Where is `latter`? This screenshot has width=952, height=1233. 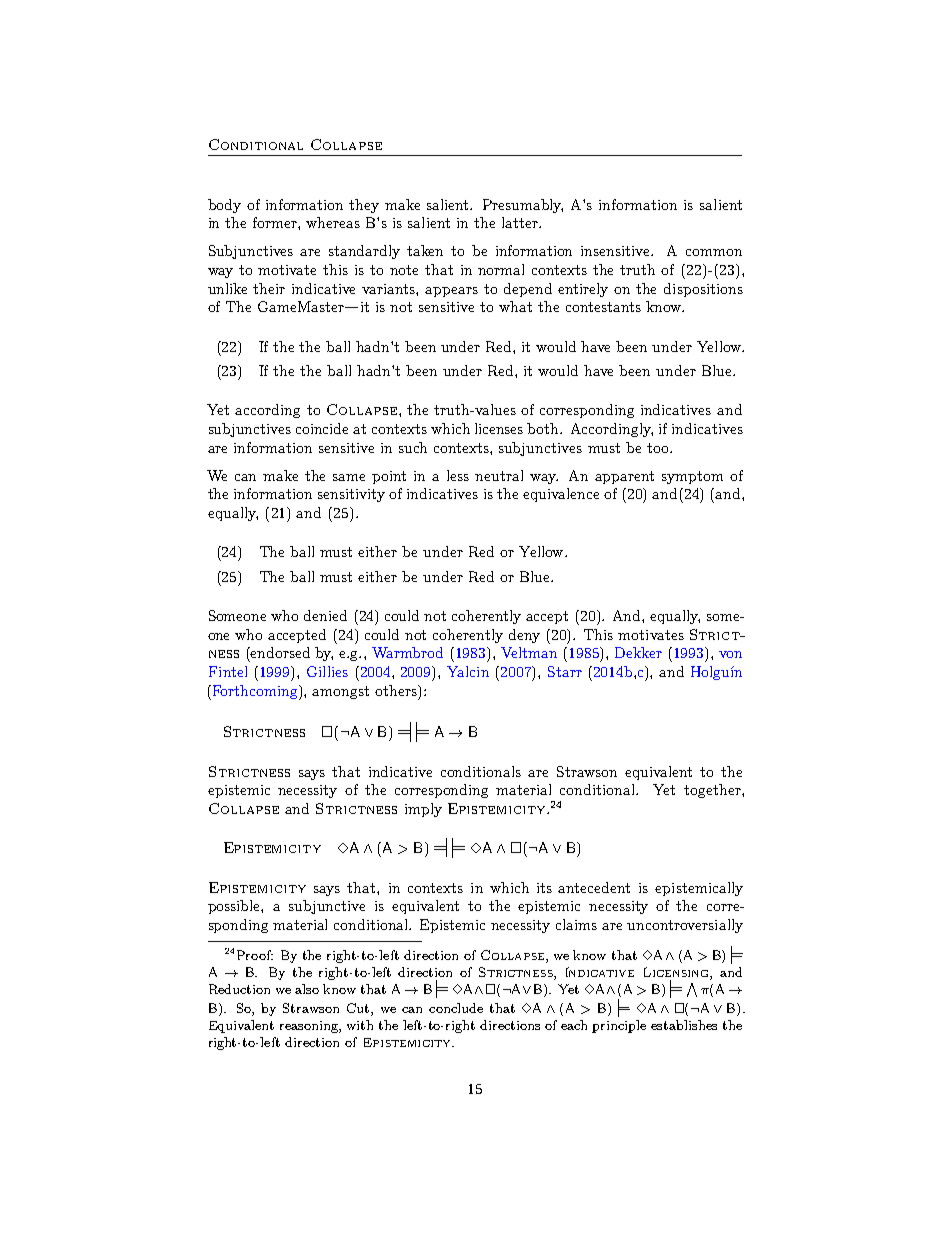 latter is located at coordinates (521, 222).
